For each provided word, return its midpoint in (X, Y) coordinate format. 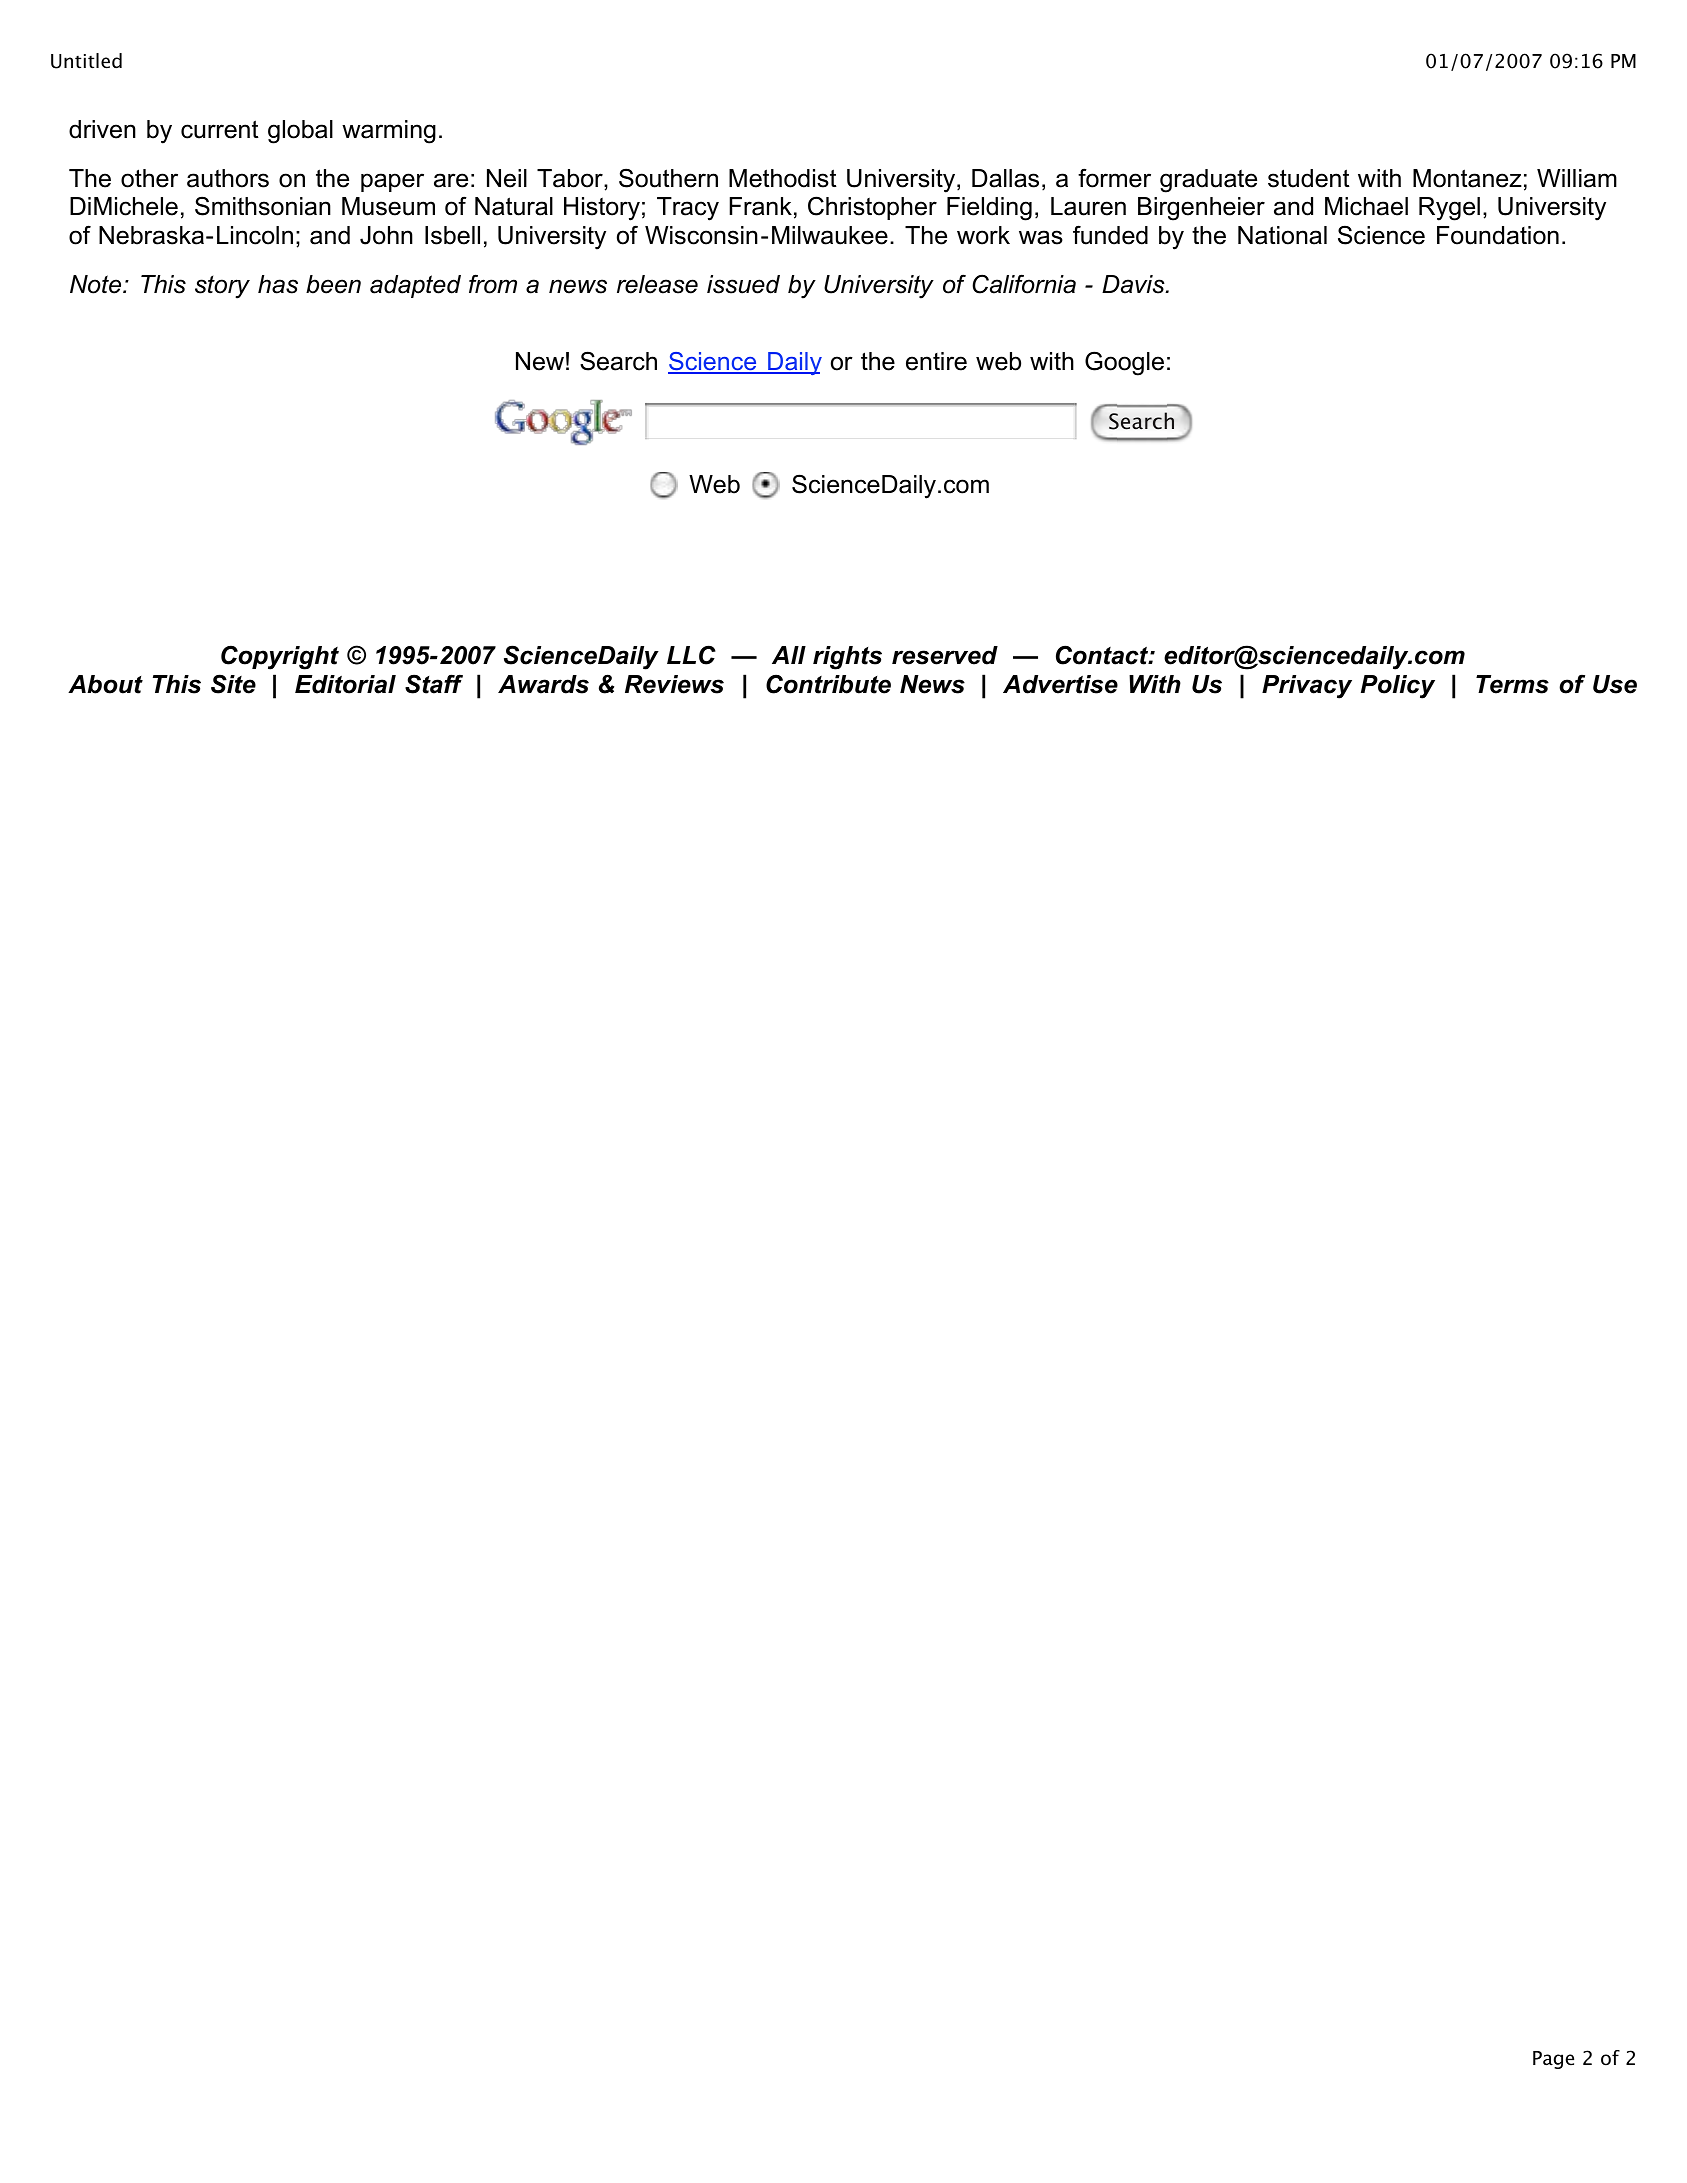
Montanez (1467, 178)
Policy (1398, 687)
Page (1553, 2060)
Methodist (783, 178)
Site (233, 684)
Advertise (1060, 684)
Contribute (828, 684)
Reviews (674, 684)
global (300, 132)
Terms (1512, 684)
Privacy (1307, 687)
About (105, 684)
